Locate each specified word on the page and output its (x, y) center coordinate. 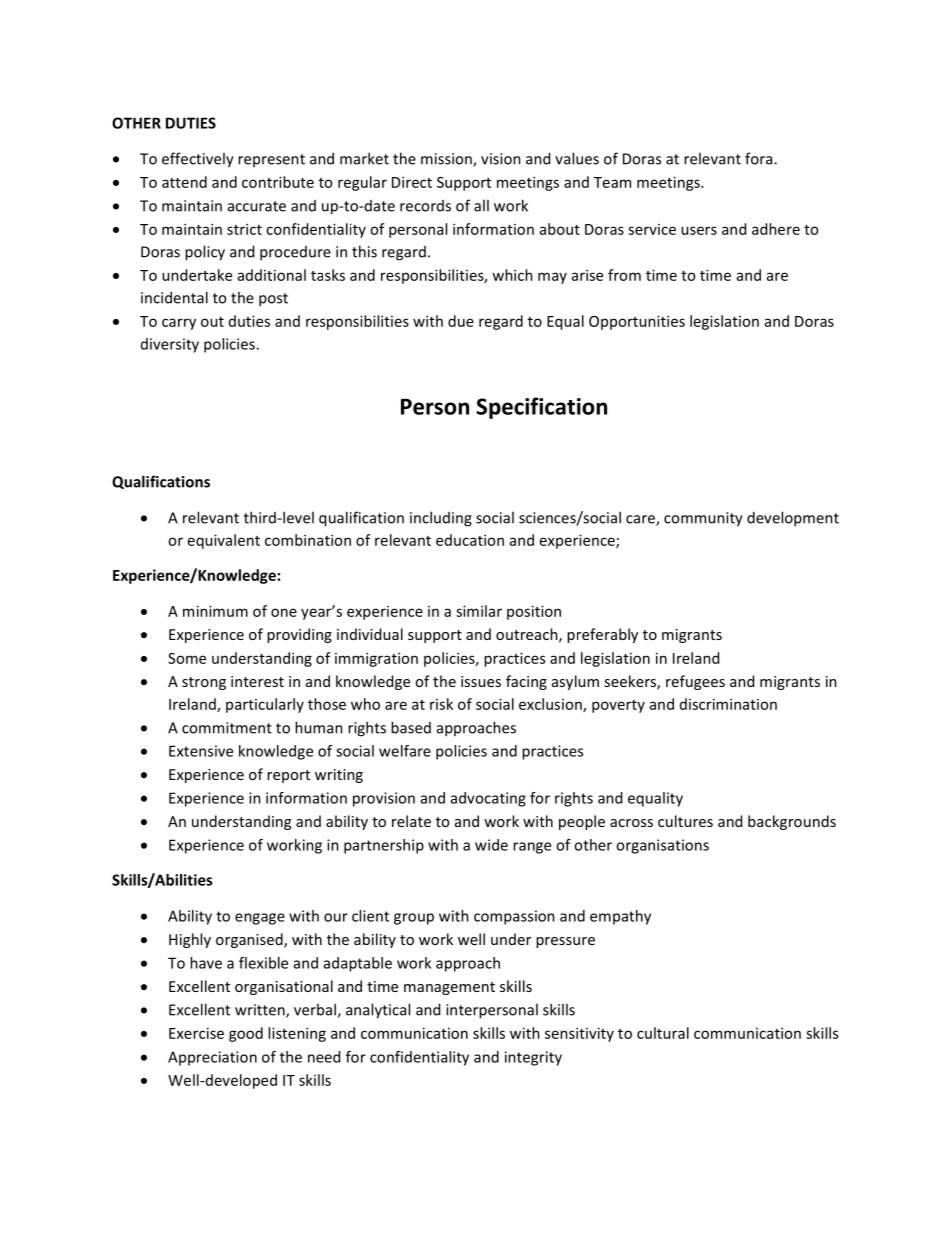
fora (760, 158)
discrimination (728, 704)
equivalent (224, 541)
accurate (257, 206)
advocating (488, 799)
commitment (227, 728)
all (481, 205)
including (441, 519)
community (703, 519)
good (246, 1034)
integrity (533, 1058)
